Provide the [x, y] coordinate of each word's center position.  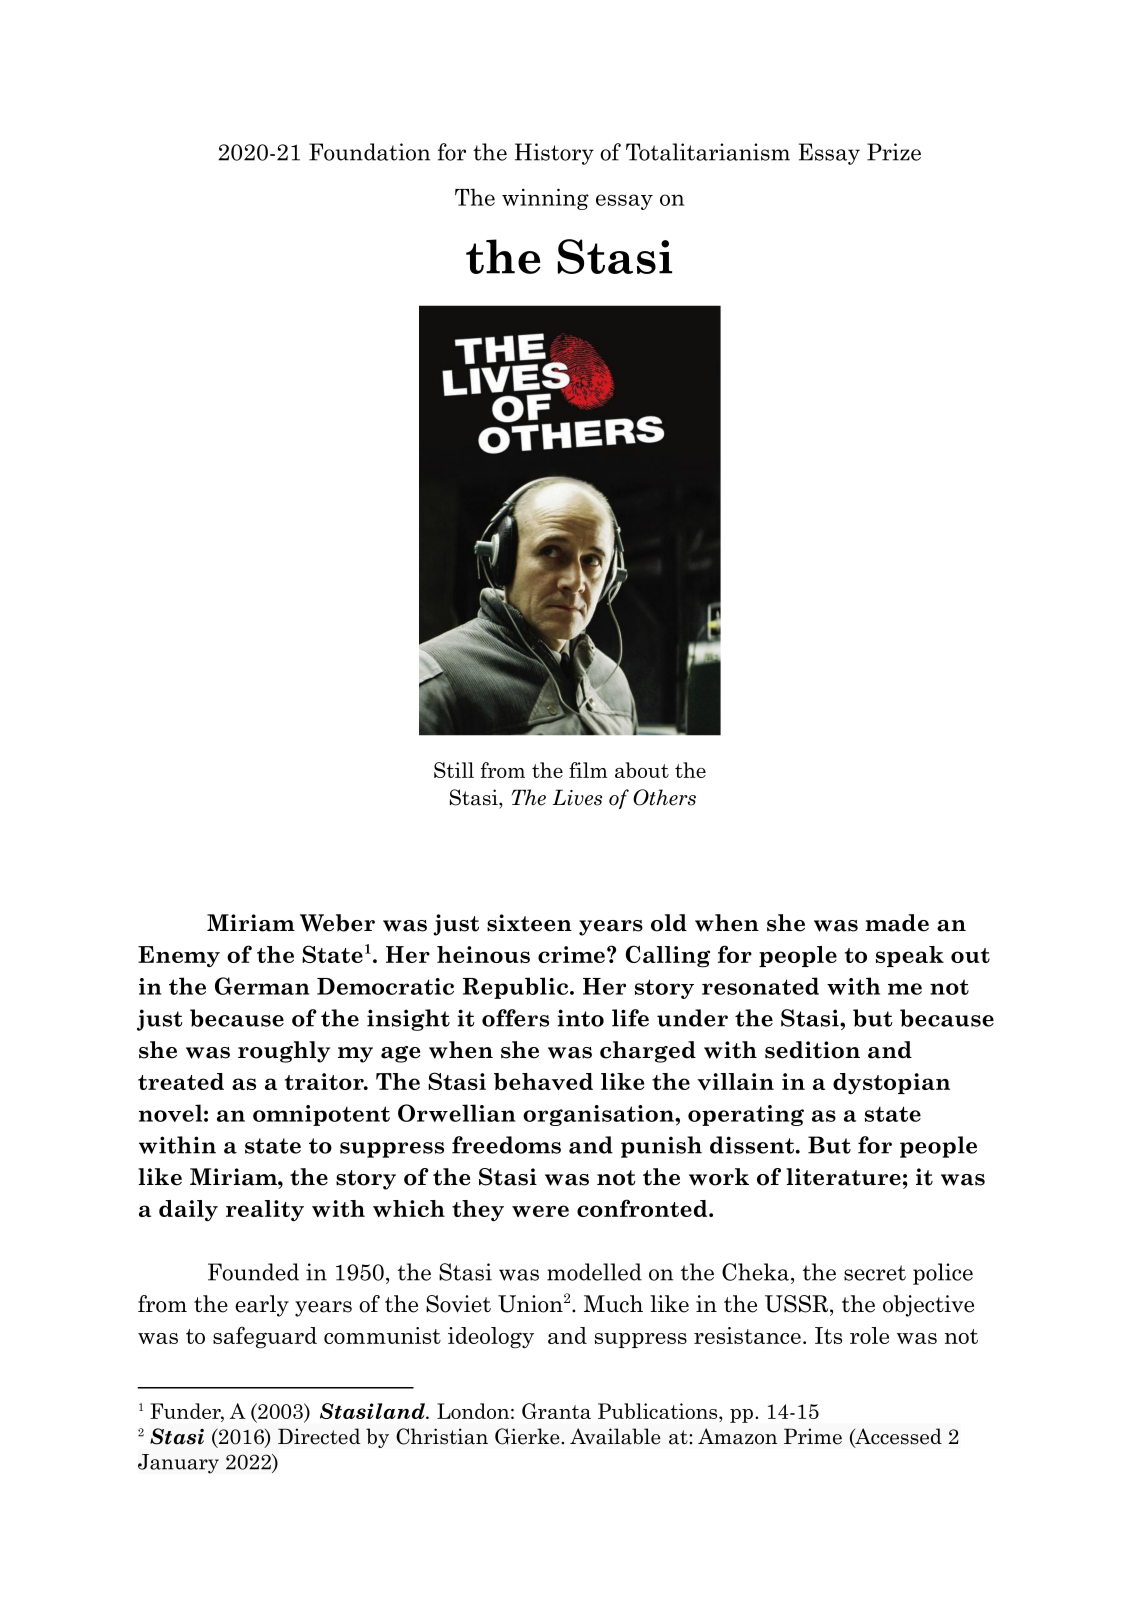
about [642, 770]
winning [545, 199]
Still [454, 770]
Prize [894, 152]
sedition [812, 1050]
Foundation [369, 152]
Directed [319, 1436]
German [262, 986]
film [588, 770]
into [581, 1018]
